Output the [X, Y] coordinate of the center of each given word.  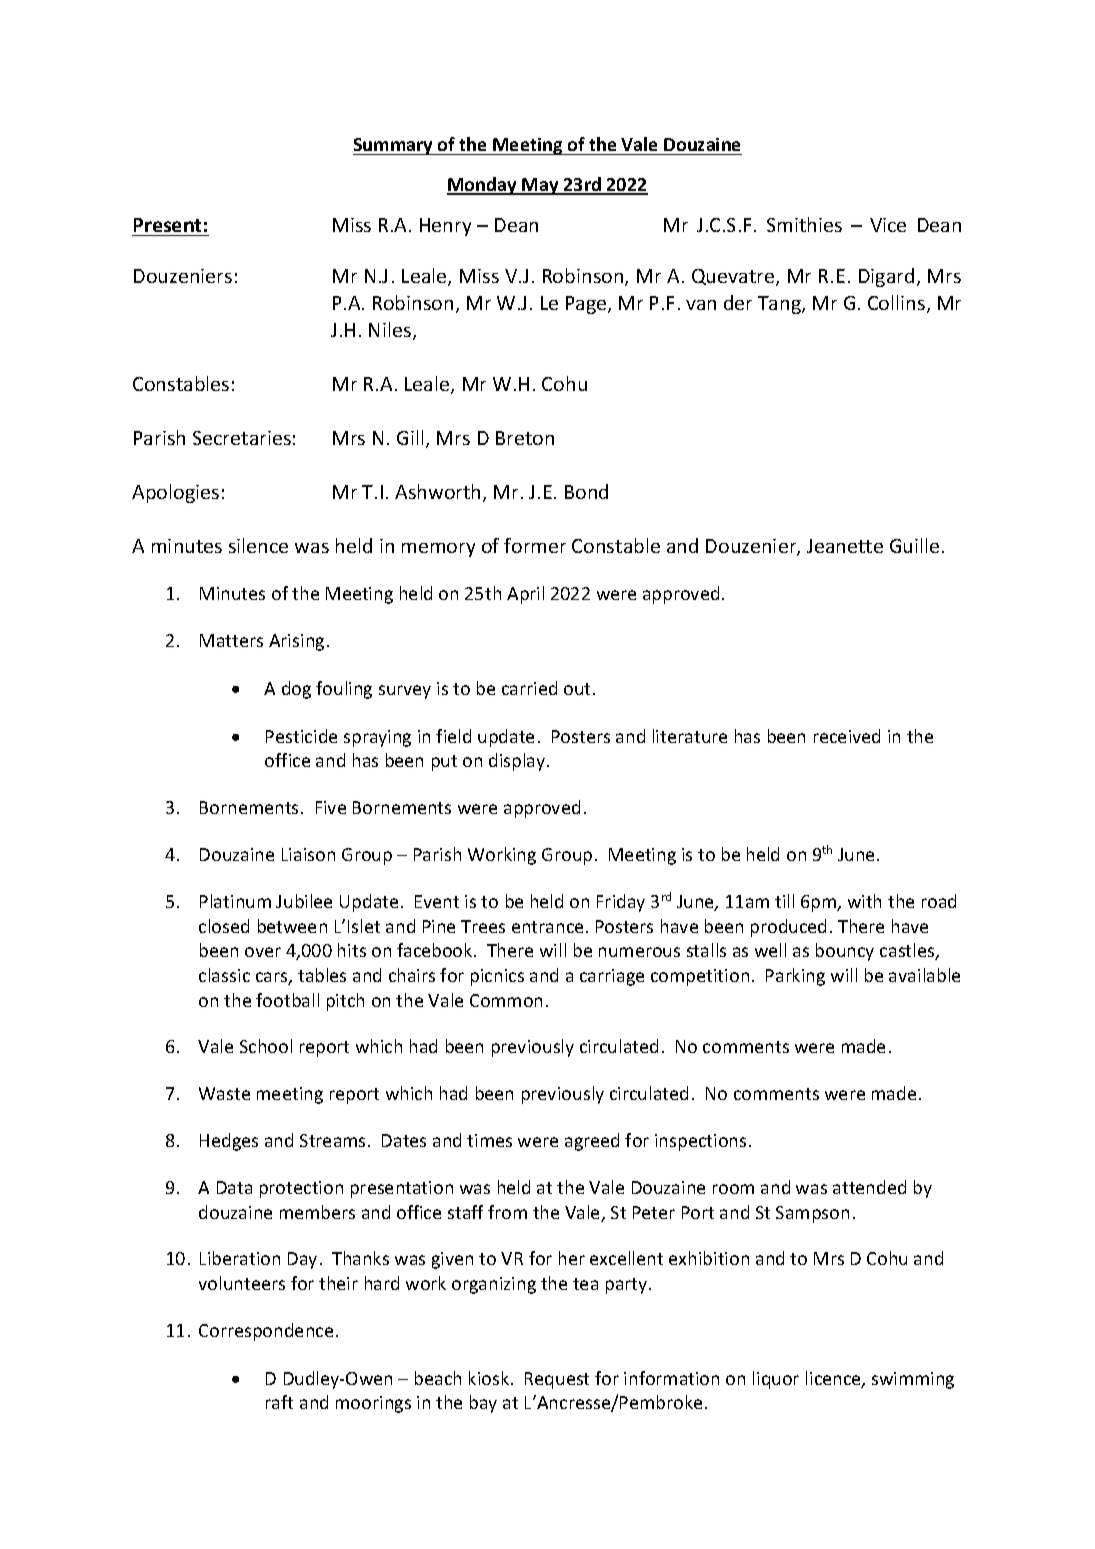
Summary [394, 146]
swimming [913, 1380]
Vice [888, 225]
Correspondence [266, 1332]
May [541, 186]
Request [557, 1380]
